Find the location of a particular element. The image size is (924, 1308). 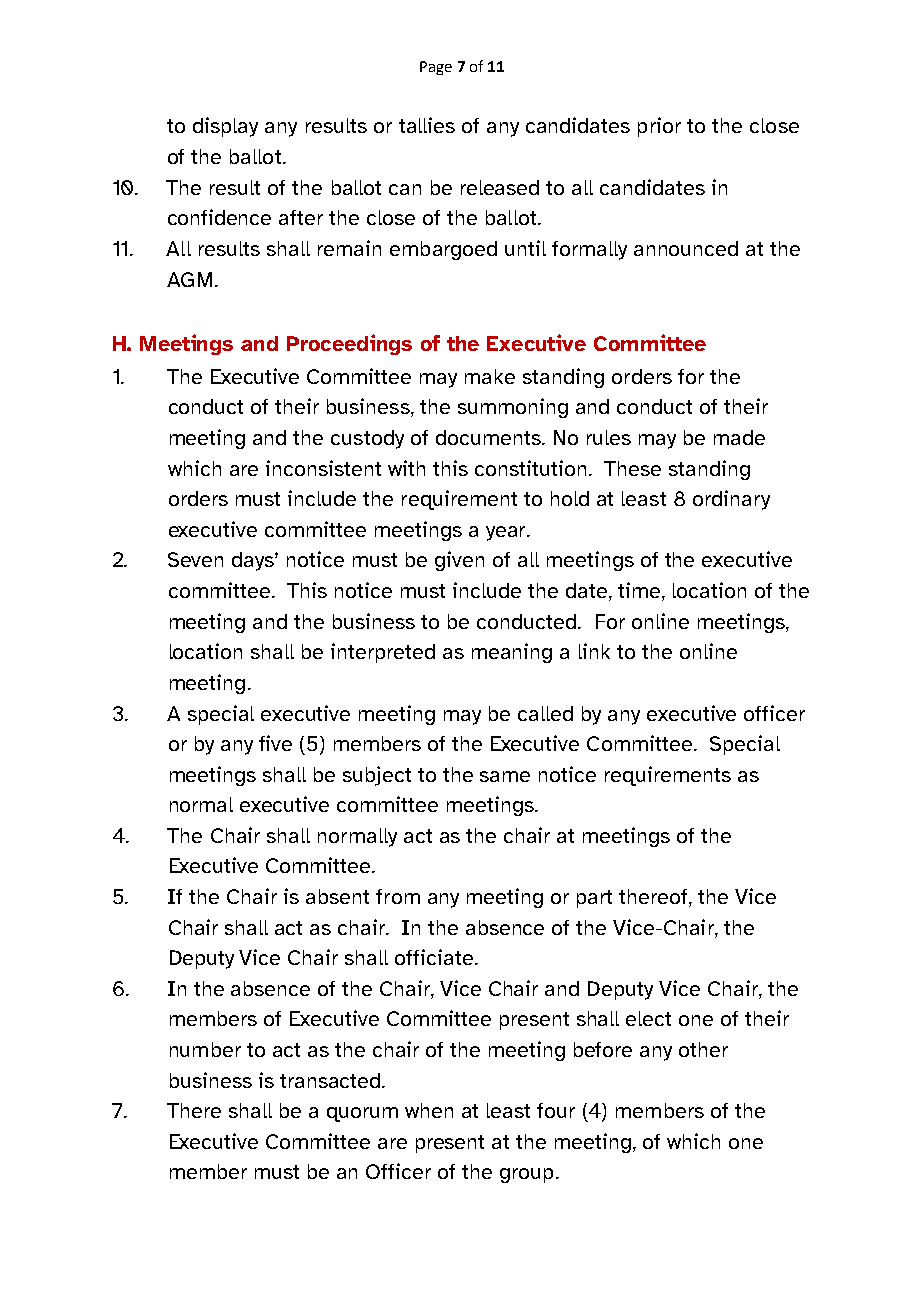

meaning is located at coordinates (512, 653).
